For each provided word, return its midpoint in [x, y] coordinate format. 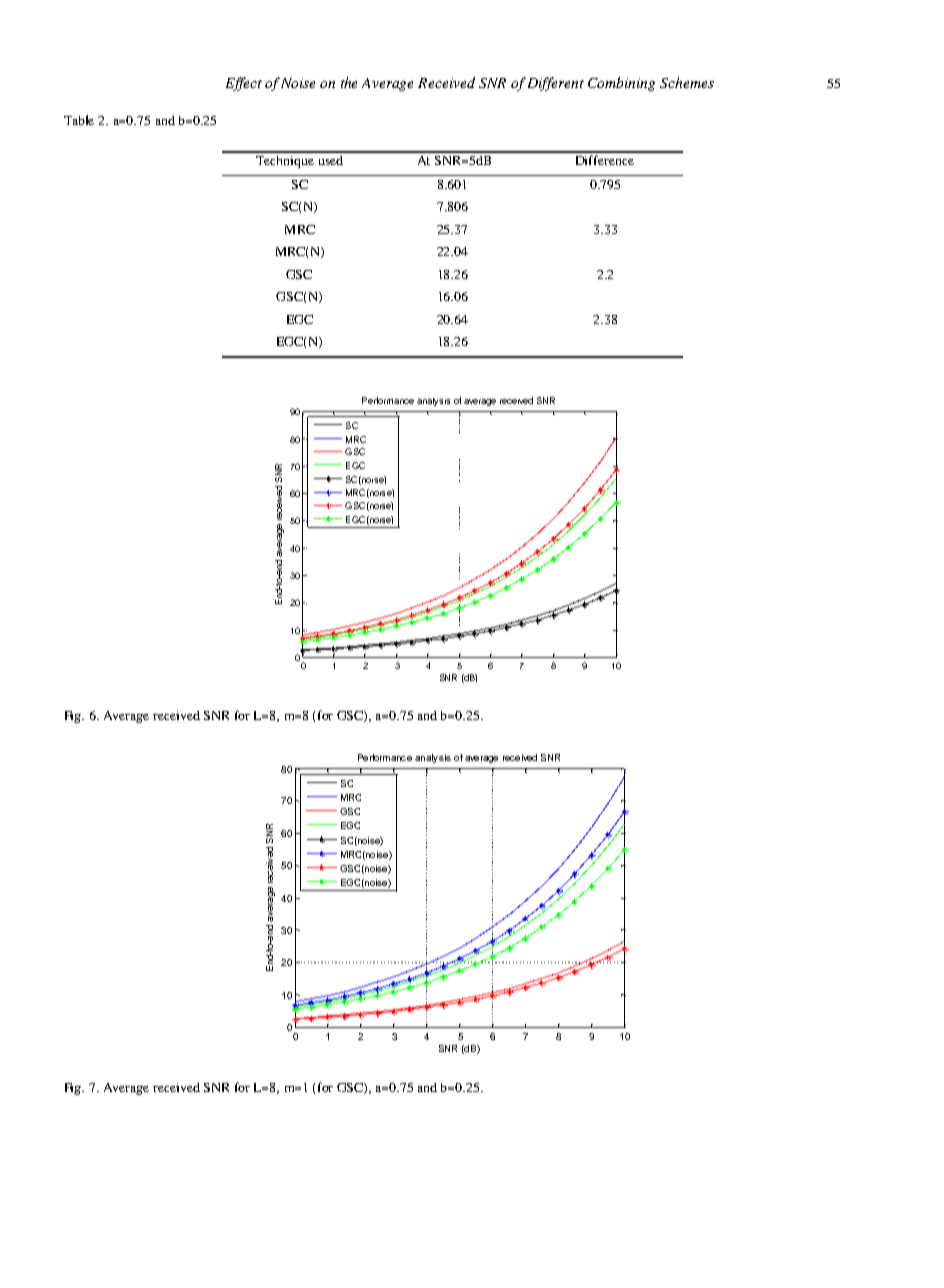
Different [556, 84]
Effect [244, 84]
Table [79, 120]
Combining [621, 84]
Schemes [687, 82]
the [349, 82]
